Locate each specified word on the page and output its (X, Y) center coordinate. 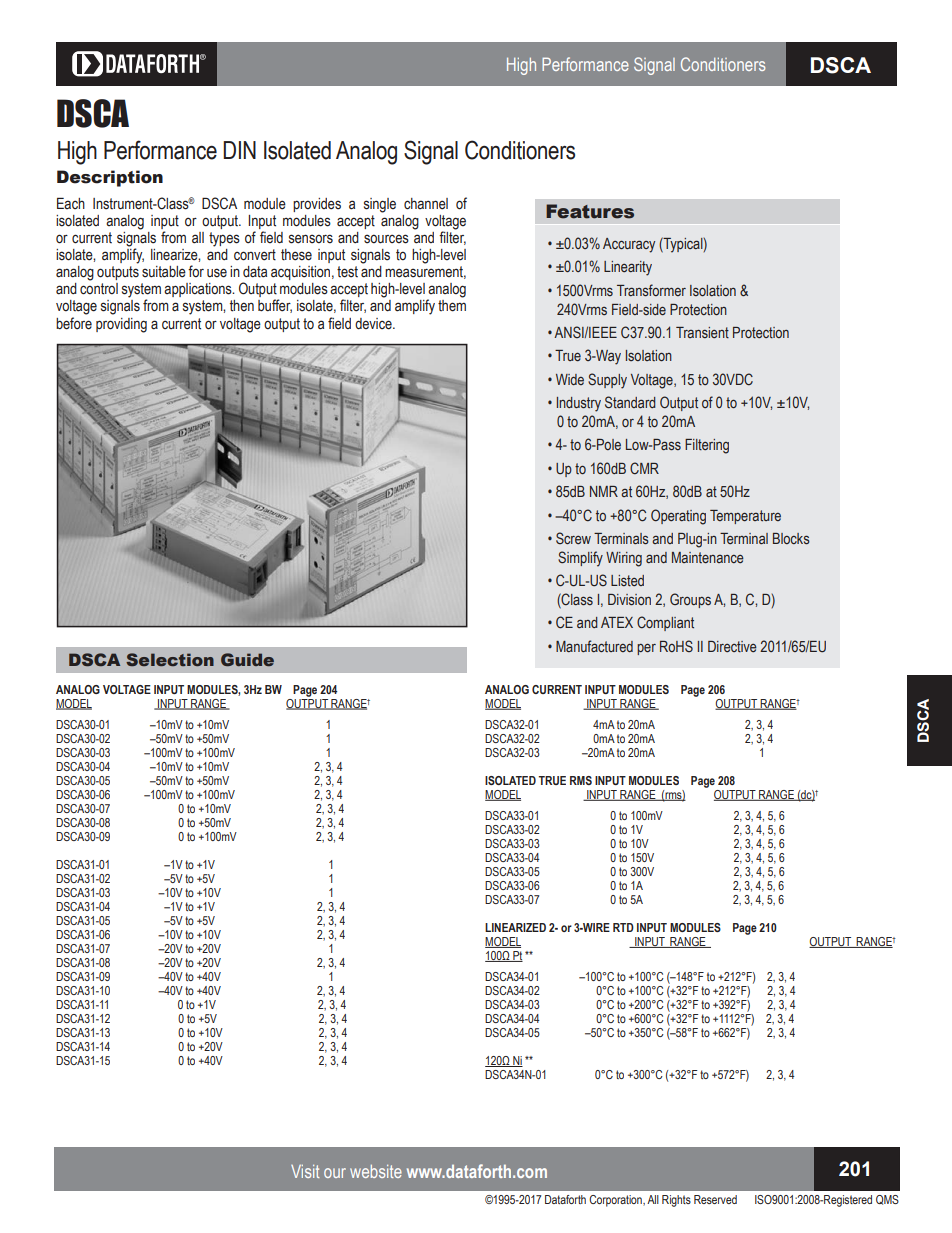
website (376, 1171)
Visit (305, 1171)
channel (426, 204)
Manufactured (594, 646)
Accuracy (629, 245)
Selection (170, 659)
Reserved (715, 1199)
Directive (732, 646)
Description (110, 178)
